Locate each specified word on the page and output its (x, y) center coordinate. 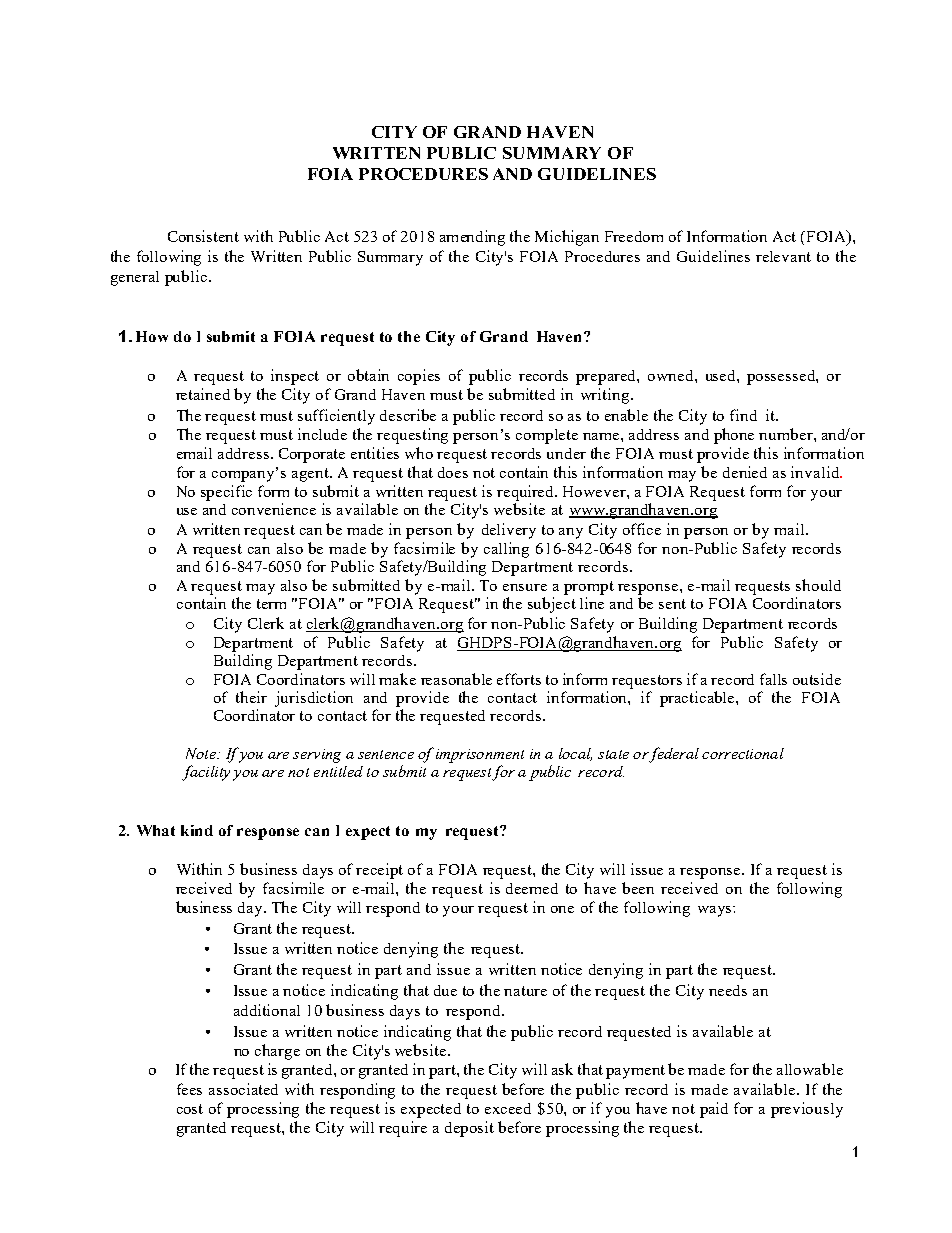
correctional (743, 753)
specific (226, 493)
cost (190, 1109)
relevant (783, 256)
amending (472, 238)
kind (197, 830)
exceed (508, 1108)
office (642, 529)
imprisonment (480, 756)
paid (714, 1110)
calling (506, 550)
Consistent (203, 236)
